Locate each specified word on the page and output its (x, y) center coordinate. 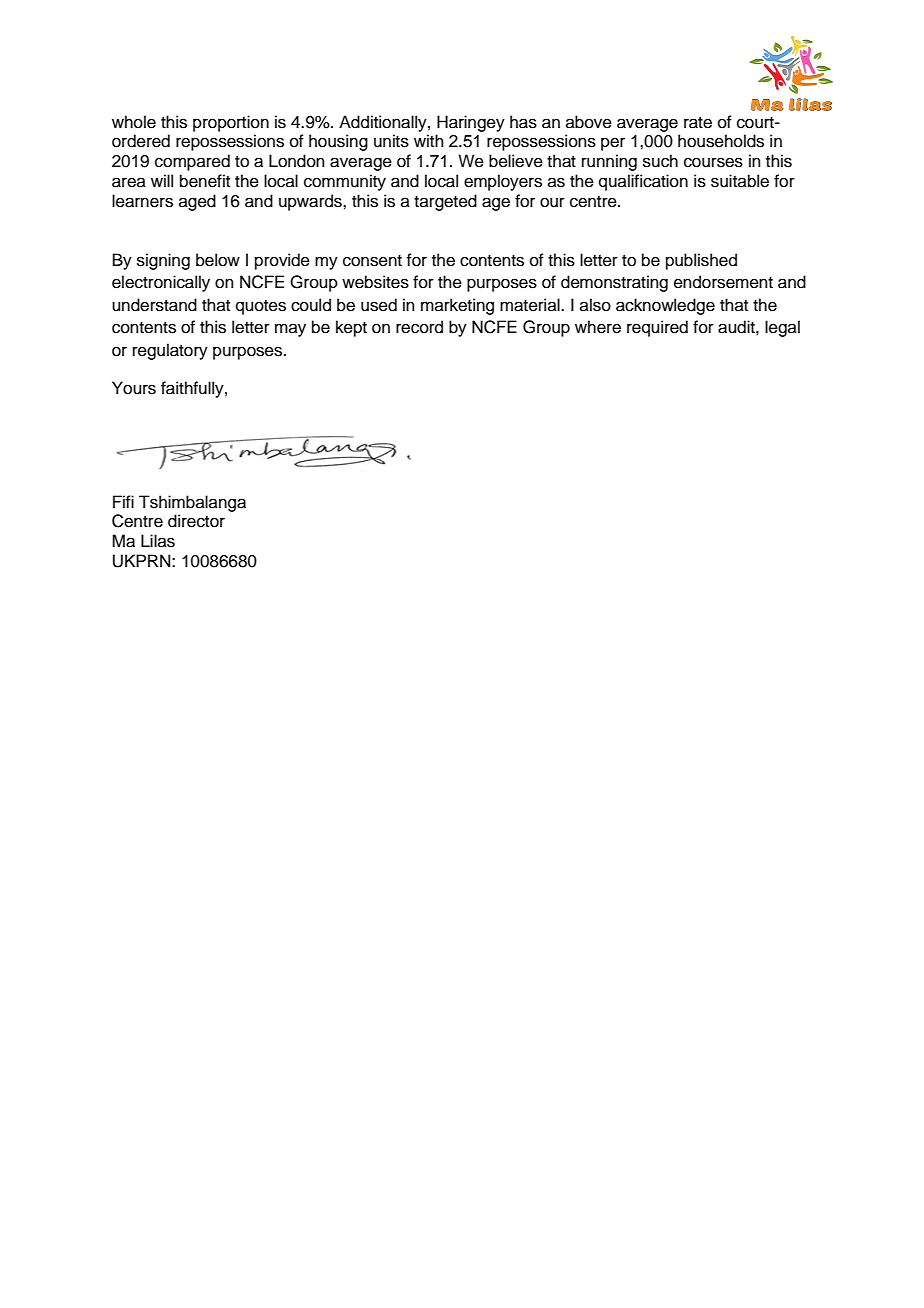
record (419, 327)
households (721, 141)
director (196, 521)
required (657, 328)
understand (154, 305)
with (429, 140)
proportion (231, 123)
